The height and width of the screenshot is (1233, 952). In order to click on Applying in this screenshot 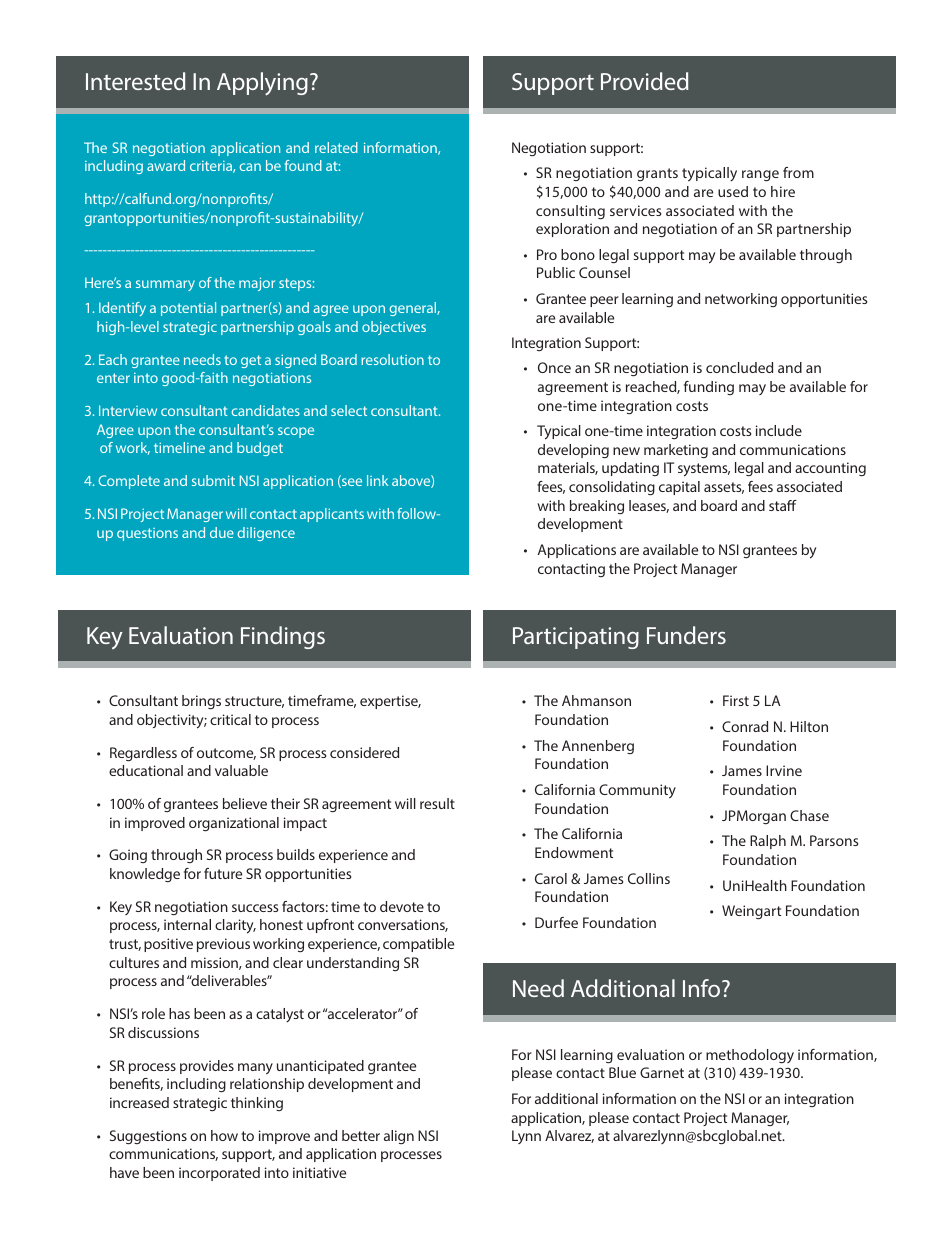, I will do `click(262, 84)`.
